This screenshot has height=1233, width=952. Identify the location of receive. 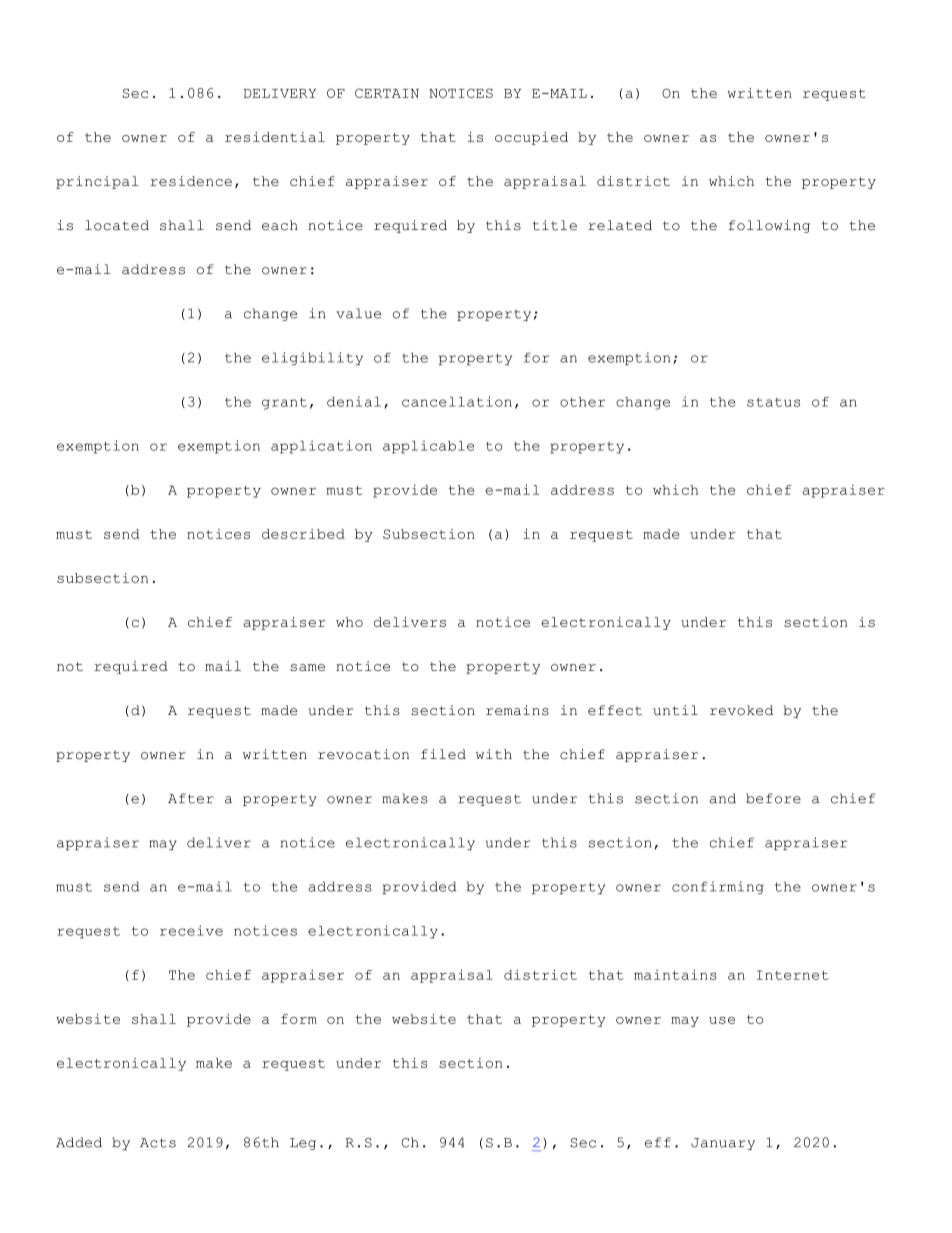
(191, 930).
